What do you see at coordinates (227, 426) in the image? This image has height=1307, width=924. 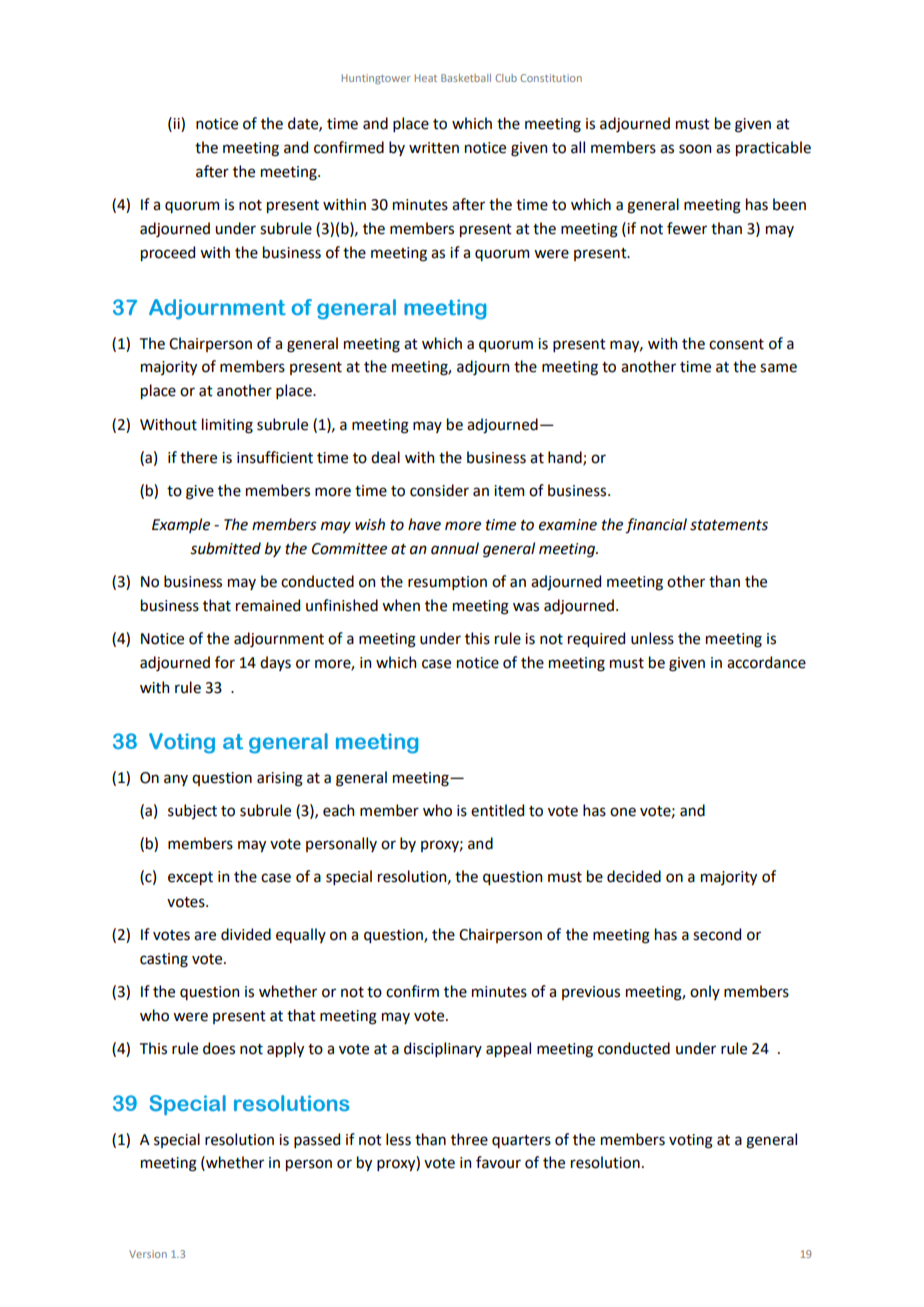 I see `limiting` at bounding box center [227, 426].
